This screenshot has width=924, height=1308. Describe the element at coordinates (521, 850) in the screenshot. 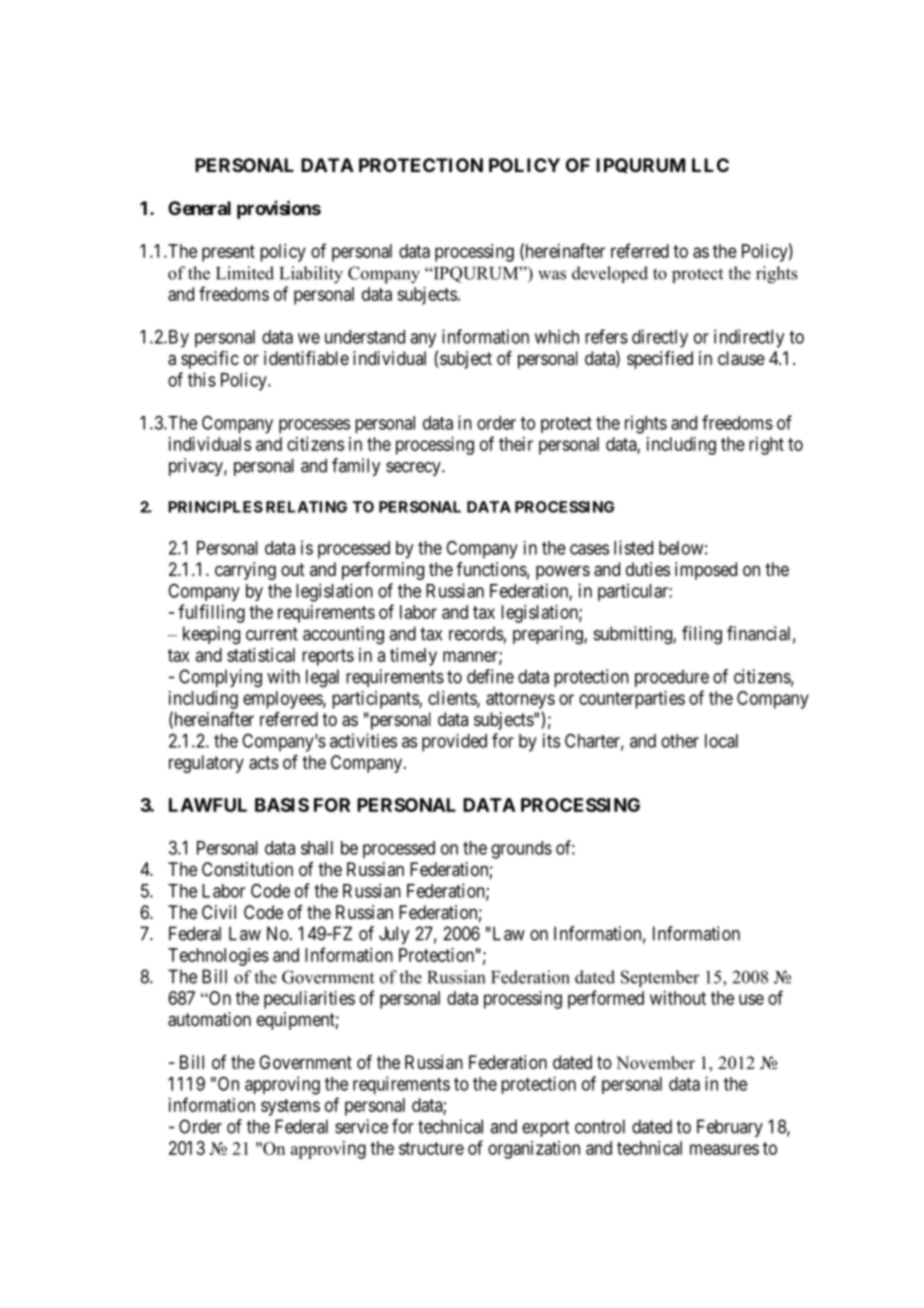

I see `grounds` at that location.
